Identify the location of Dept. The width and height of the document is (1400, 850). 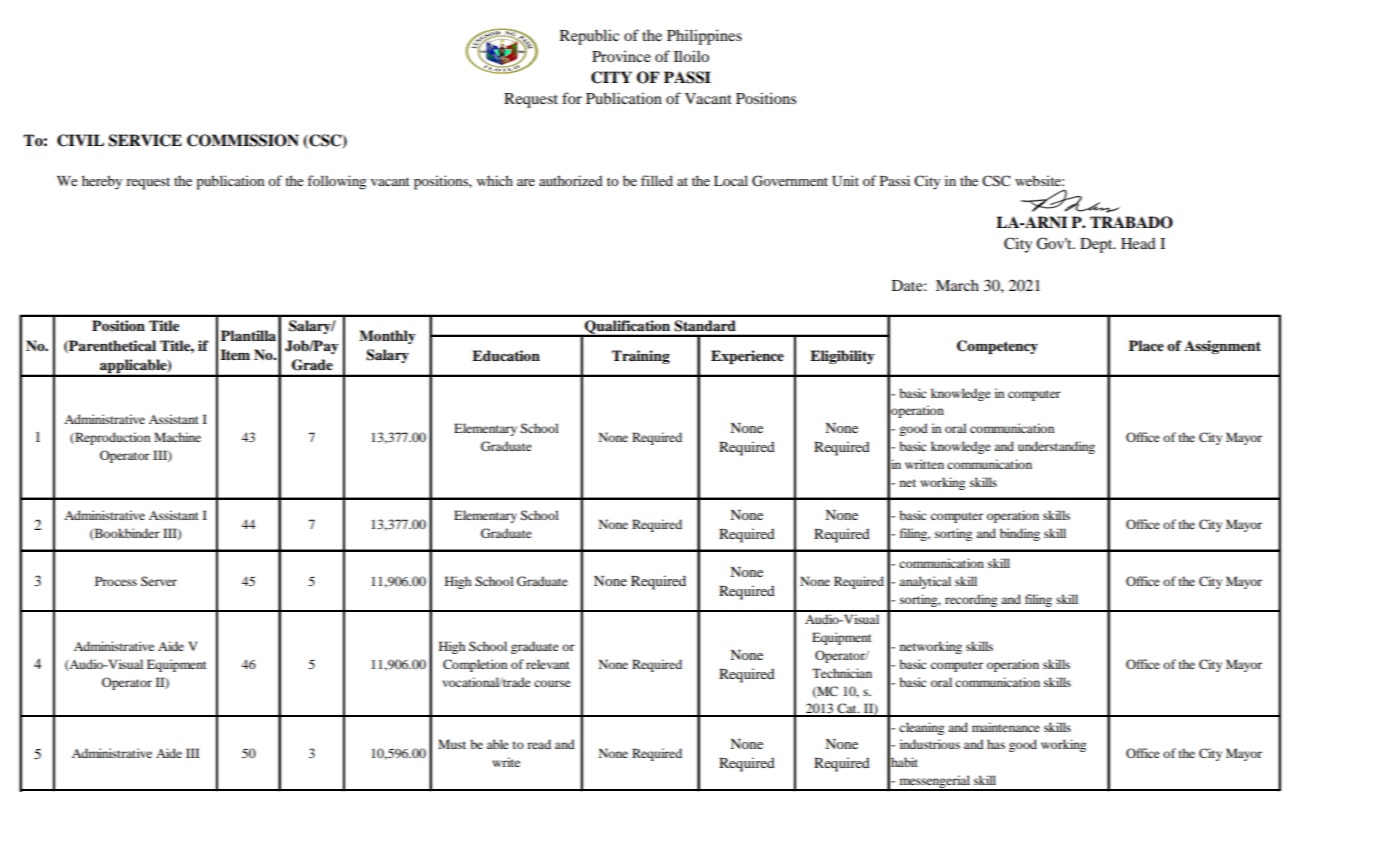
(1097, 245).
